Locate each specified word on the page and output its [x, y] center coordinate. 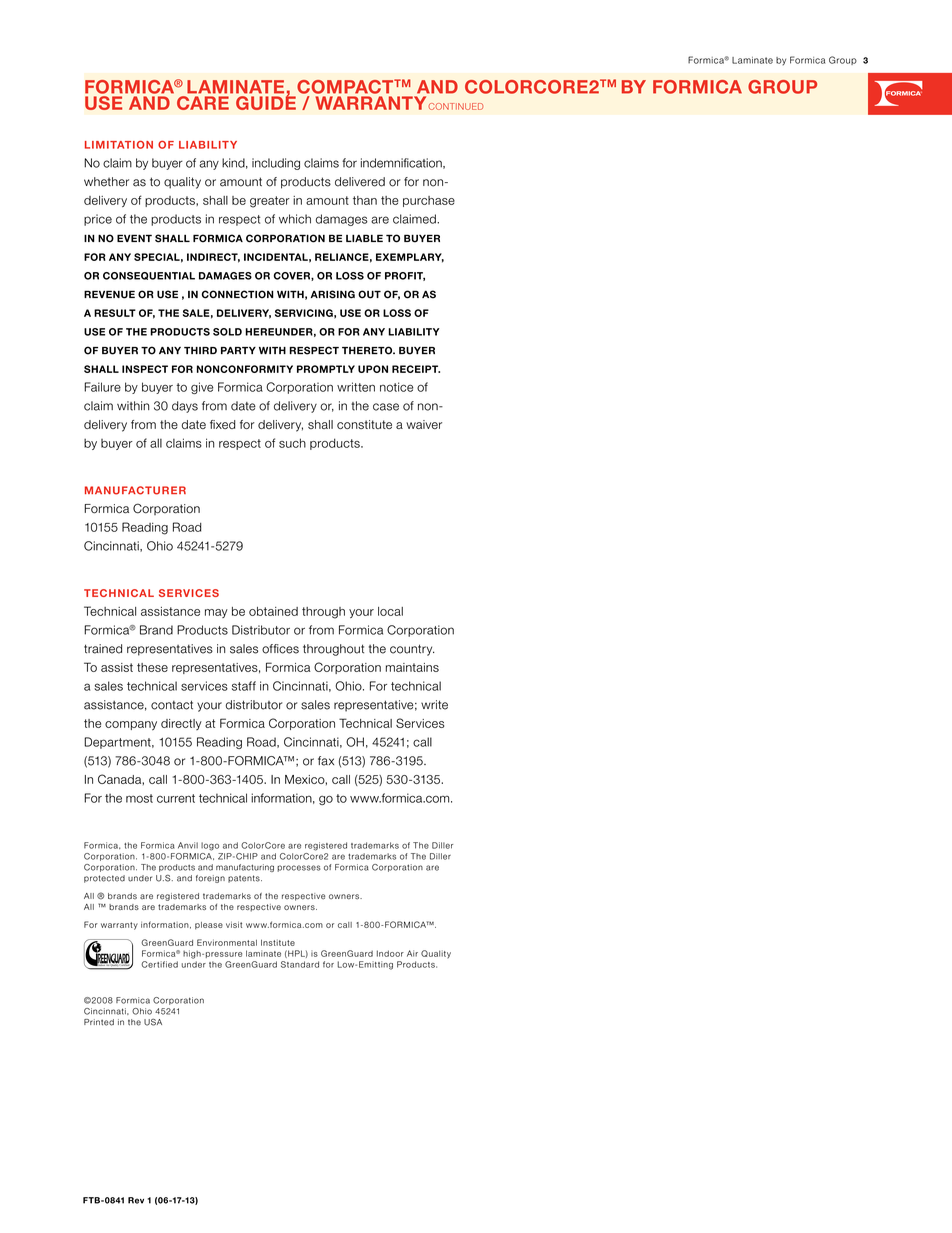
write [434, 705]
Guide [266, 102]
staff [244, 686]
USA [153, 1022]
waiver [424, 424]
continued [455, 106]
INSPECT [145, 369]
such [292, 443]
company [131, 726]
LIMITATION [119, 144]
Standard [300, 964]
